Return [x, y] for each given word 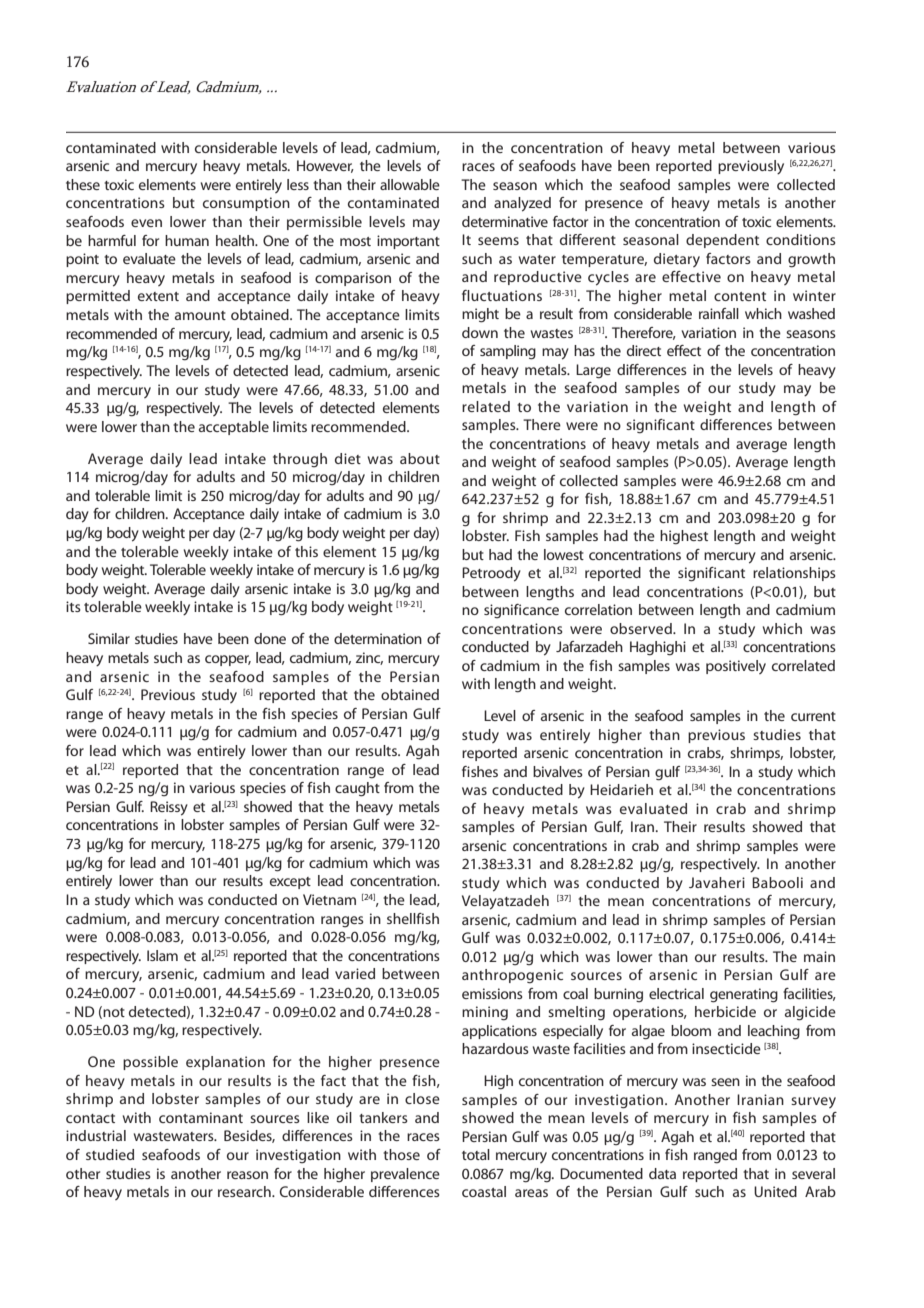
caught [357, 789]
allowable [410, 184]
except [290, 883]
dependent [722, 241]
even [146, 223]
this [306, 551]
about [420, 458]
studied [110, 1154]
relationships [794, 574]
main [819, 956]
